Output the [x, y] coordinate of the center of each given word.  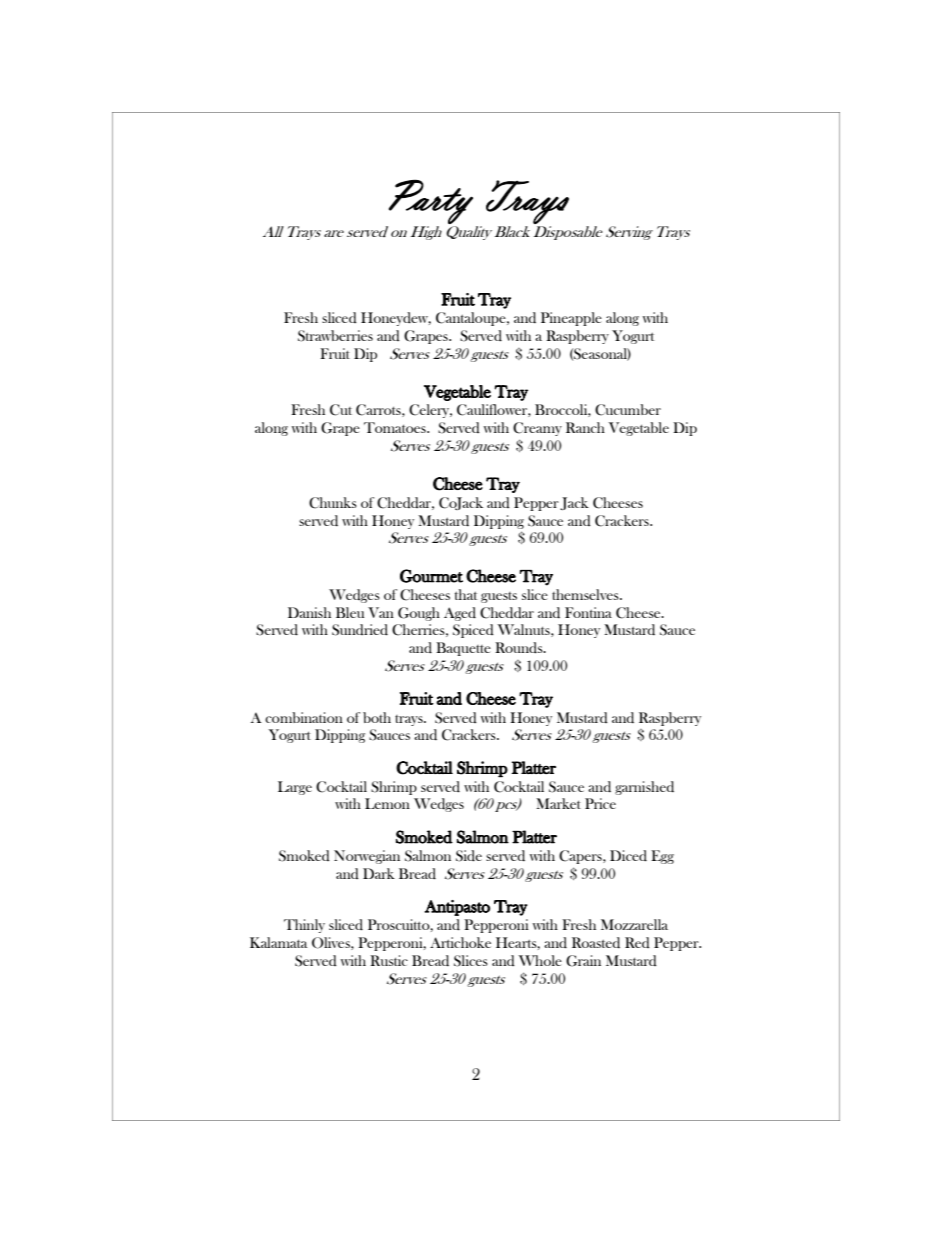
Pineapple [571, 319]
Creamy [537, 429]
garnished [644, 788]
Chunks [333, 503]
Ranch [585, 427]
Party [431, 201]
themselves [586, 594]
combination [304, 717]
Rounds [520, 647]
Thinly [304, 926]
